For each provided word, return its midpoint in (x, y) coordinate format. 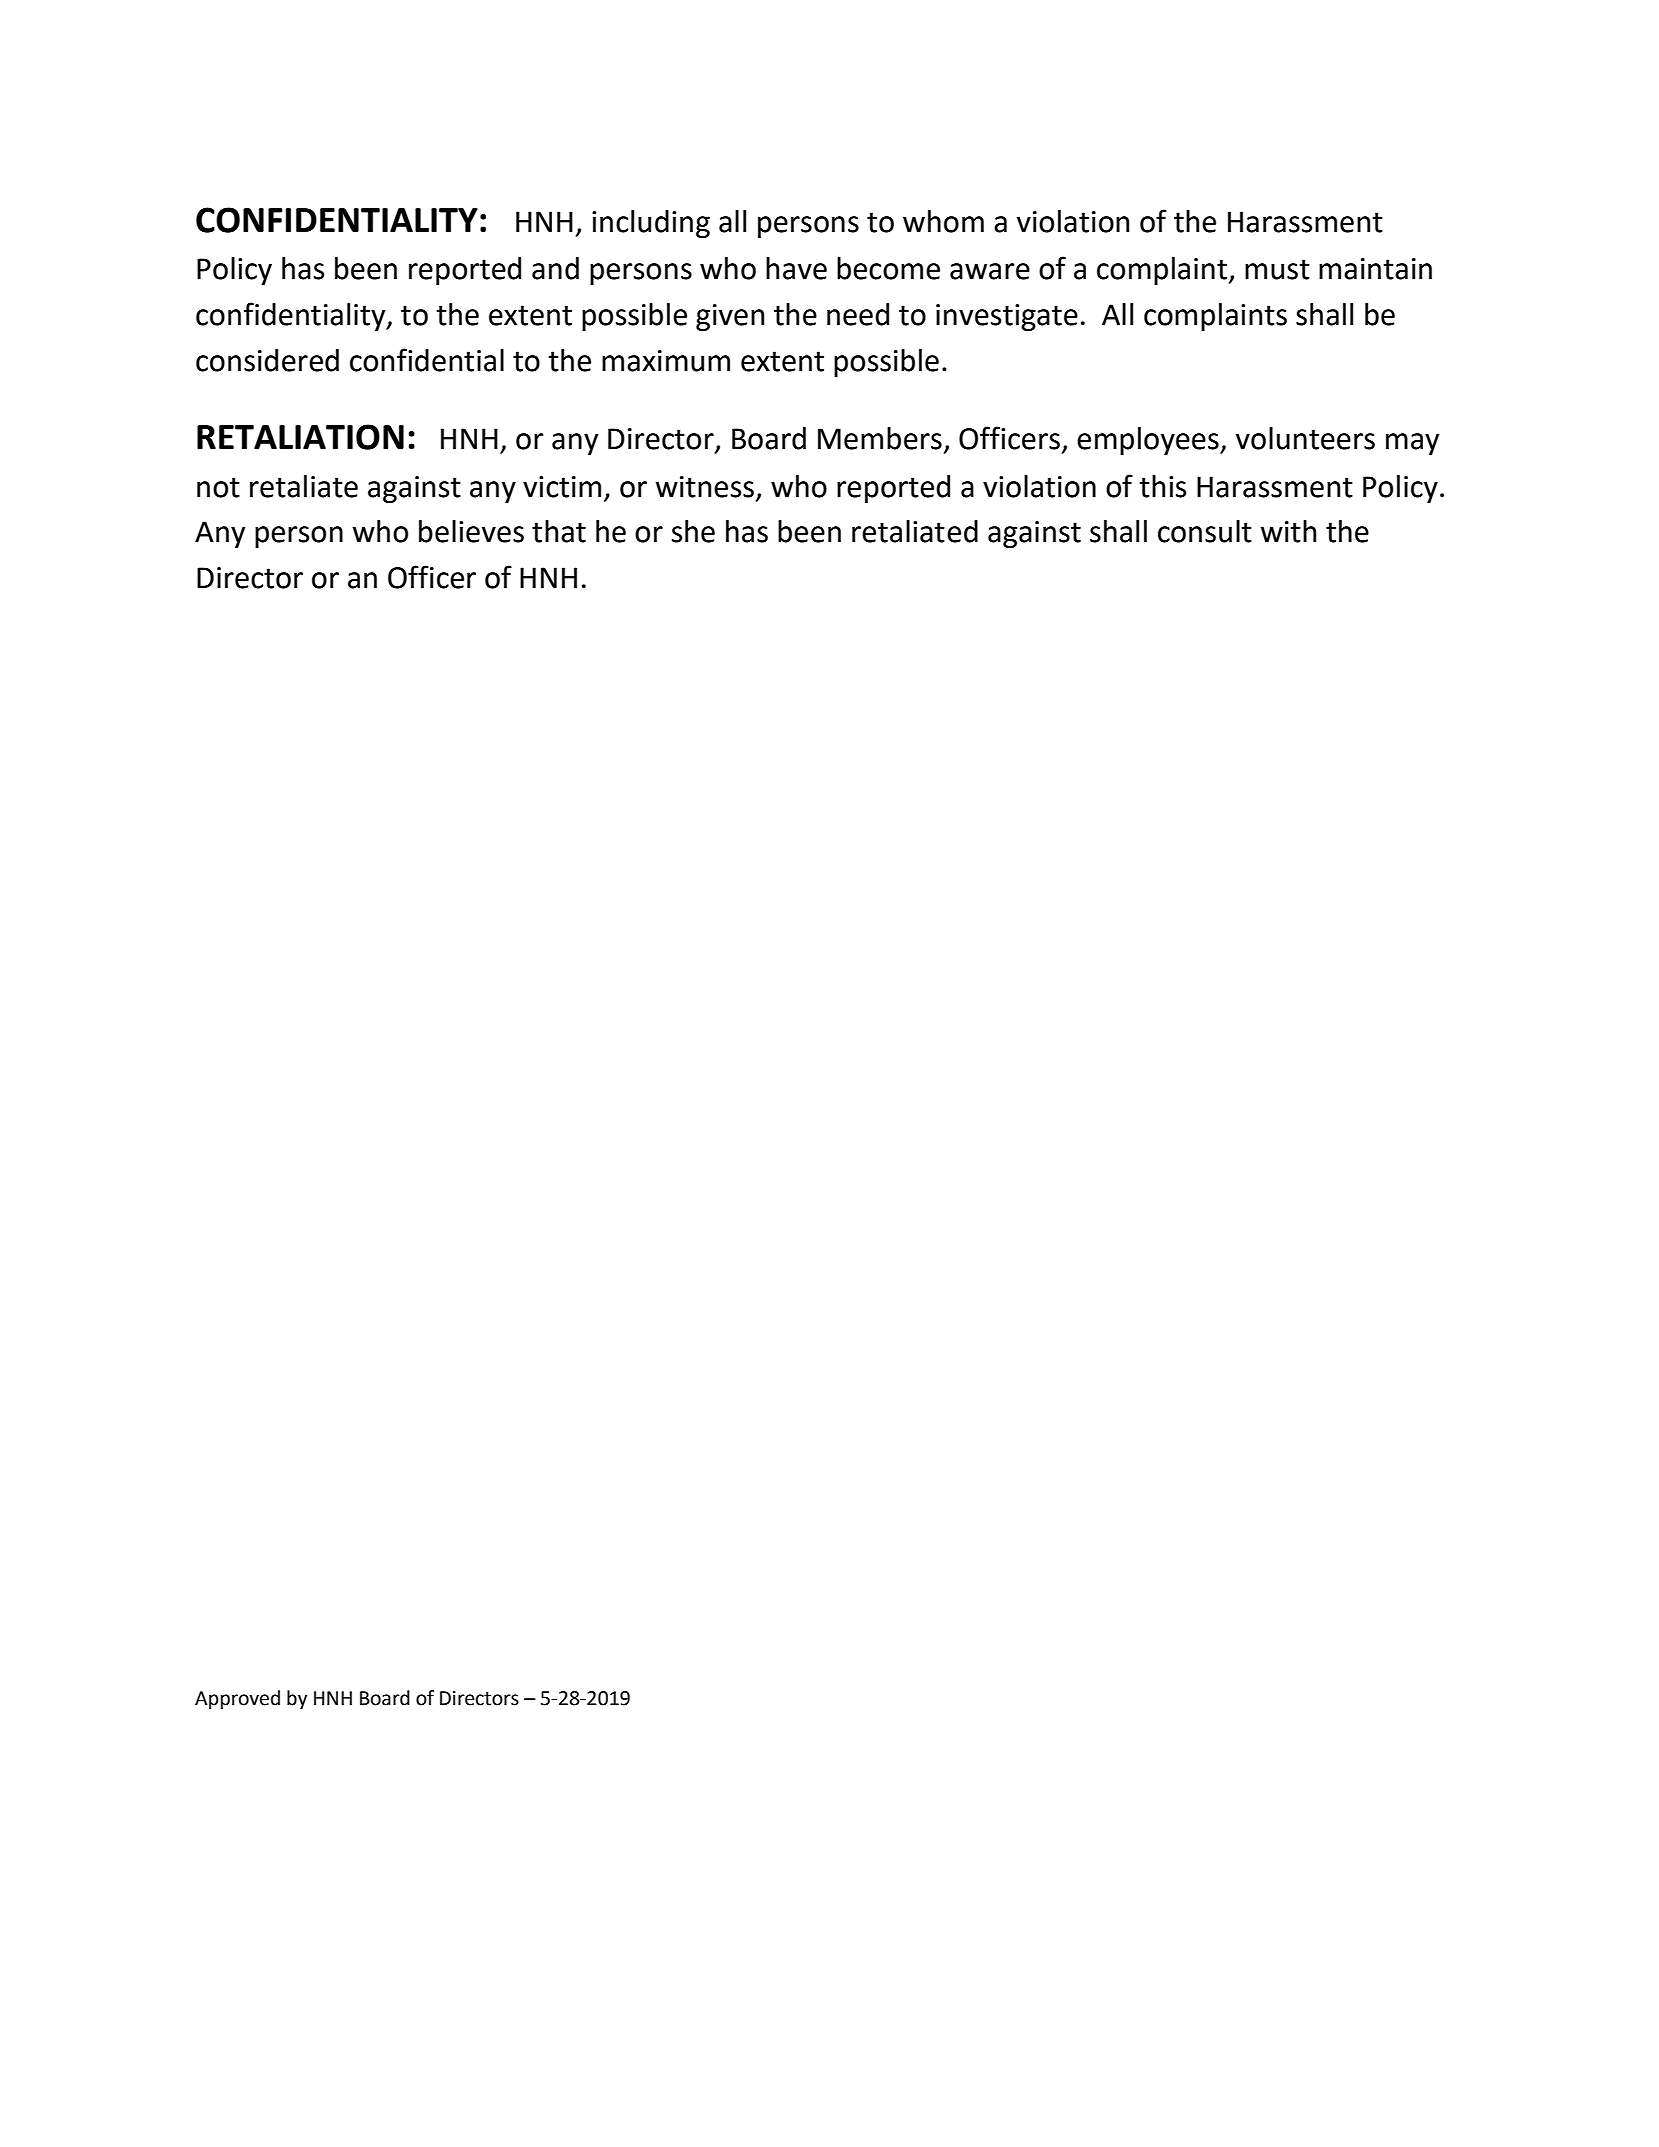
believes (471, 531)
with (1288, 531)
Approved (237, 1699)
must (1277, 269)
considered (267, 360)
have (796, 268)
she (693, 531)
